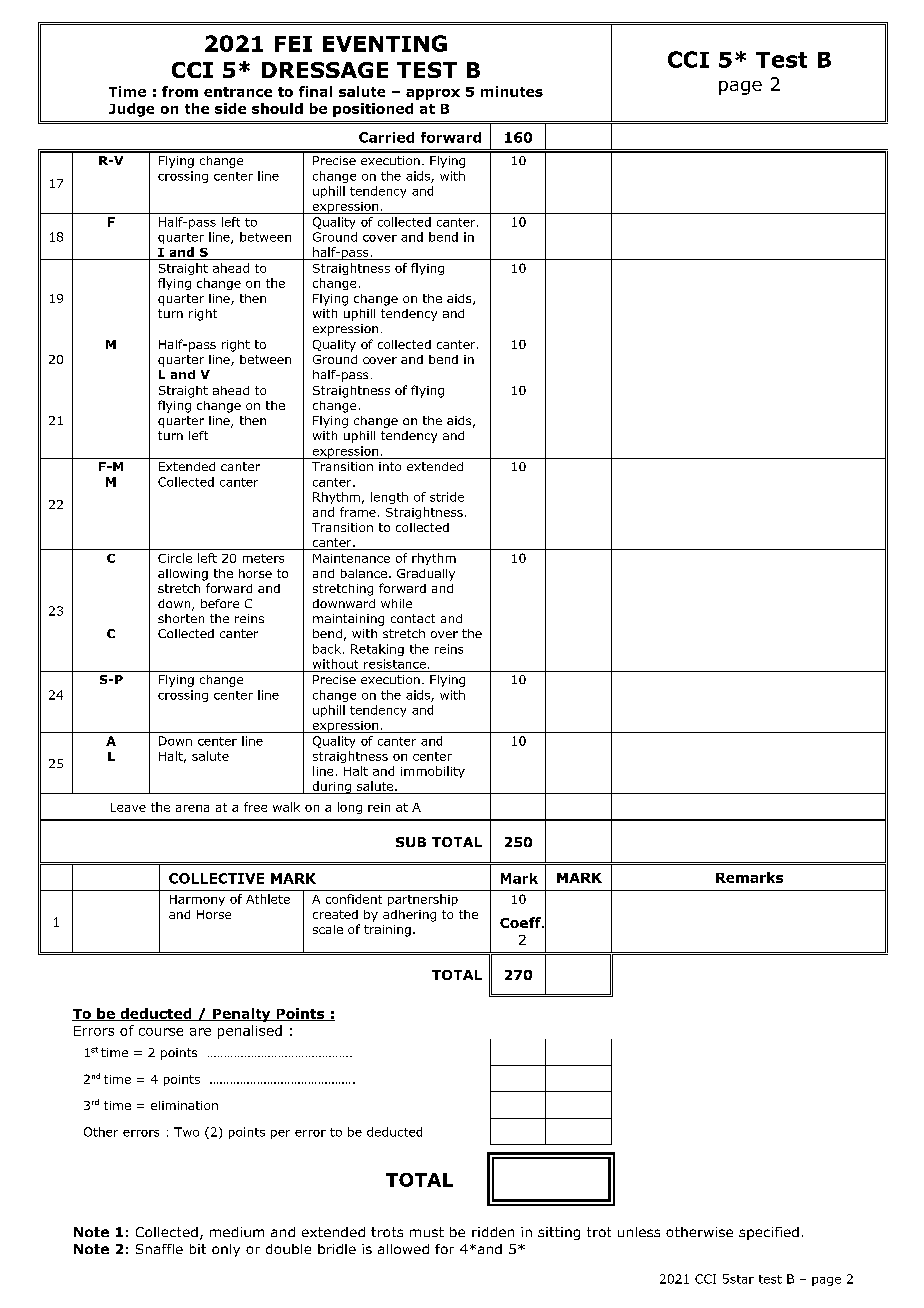 This page has height=1308, width=924. What do you see at coordinates (447, 497) in the page?
I see `stride` at bounding box center [447, 497].
